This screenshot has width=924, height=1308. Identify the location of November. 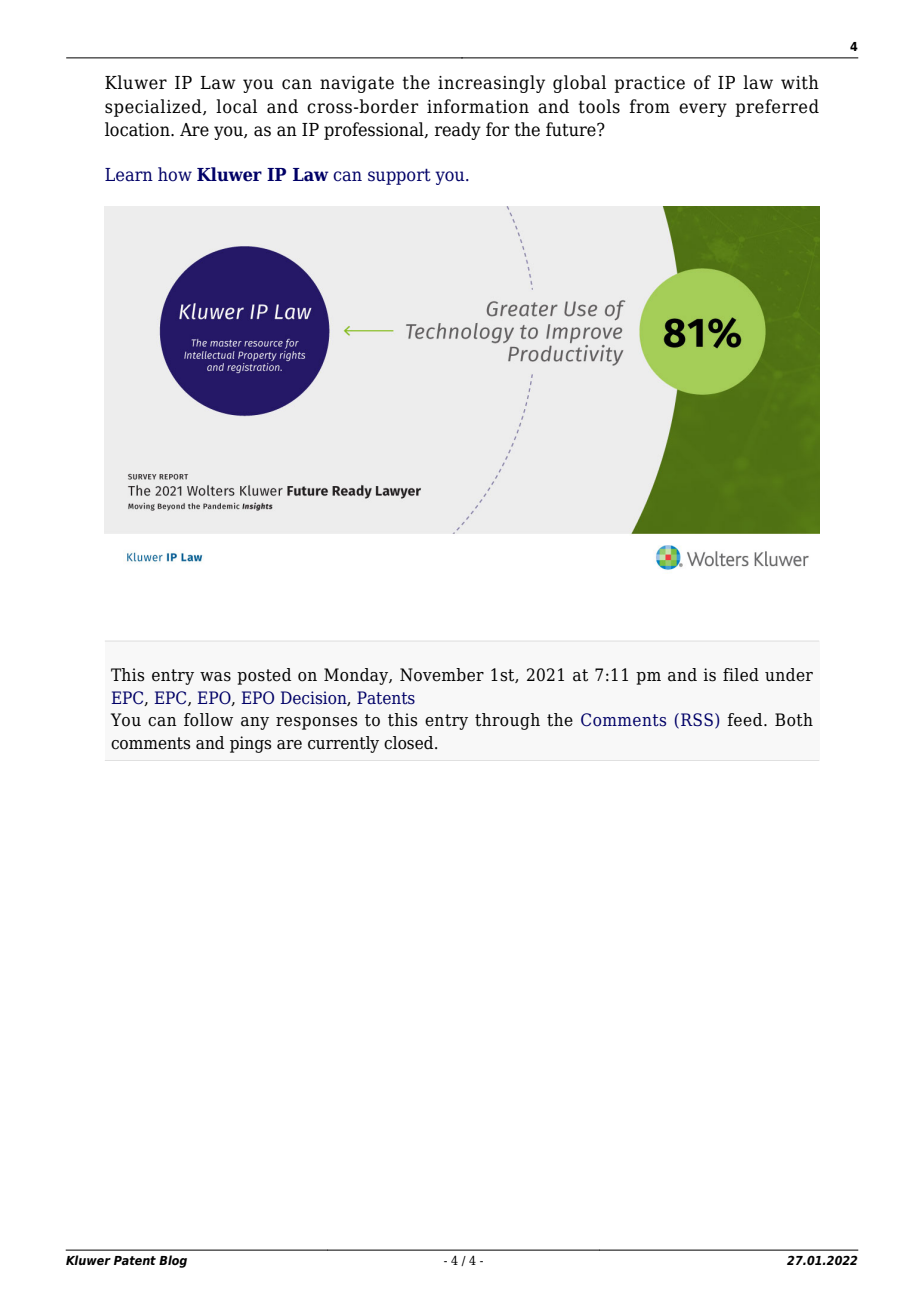
(442, 675).
